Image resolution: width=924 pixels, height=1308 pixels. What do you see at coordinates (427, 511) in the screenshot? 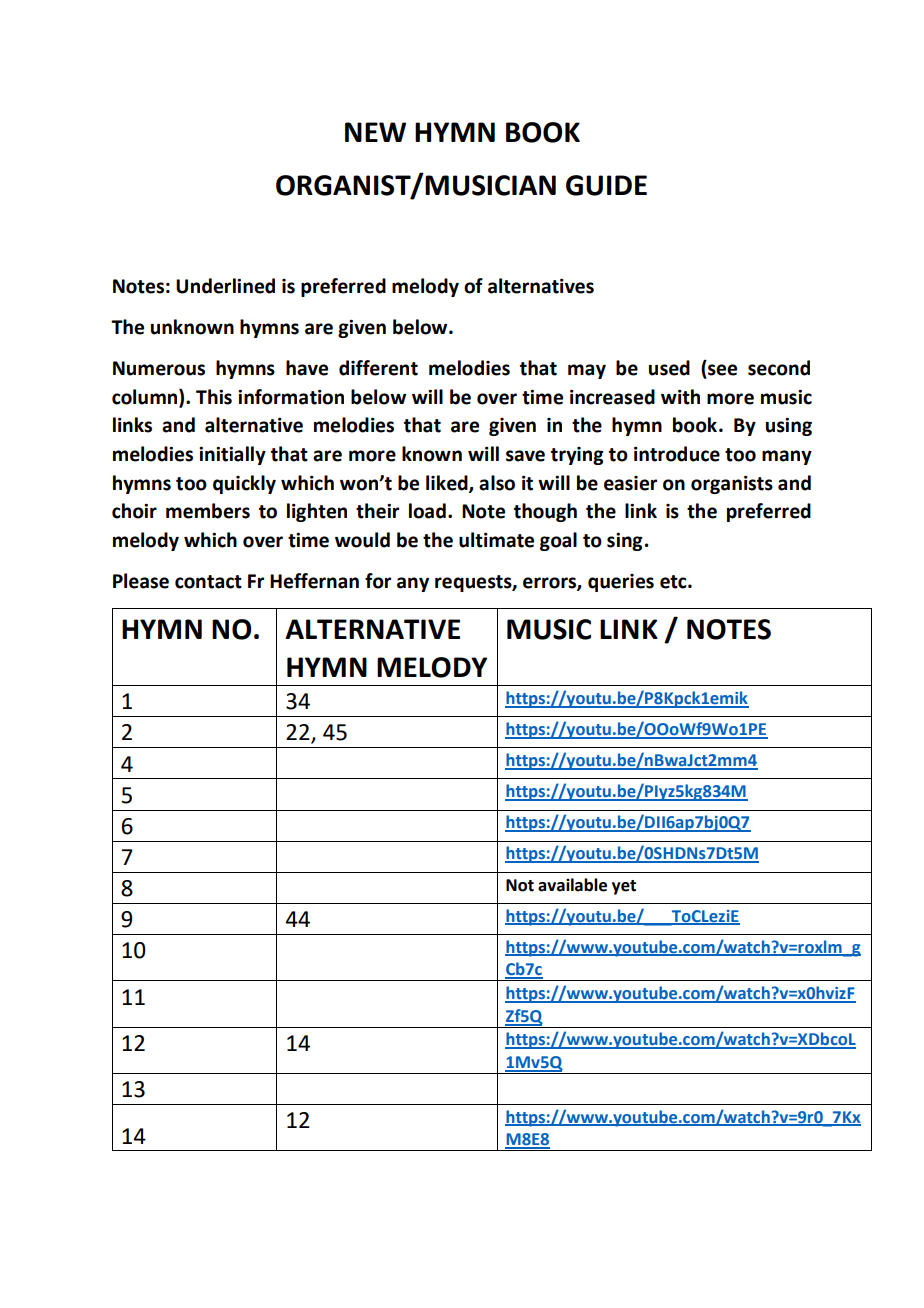
I see `load` at bounding box center [427, 511].
